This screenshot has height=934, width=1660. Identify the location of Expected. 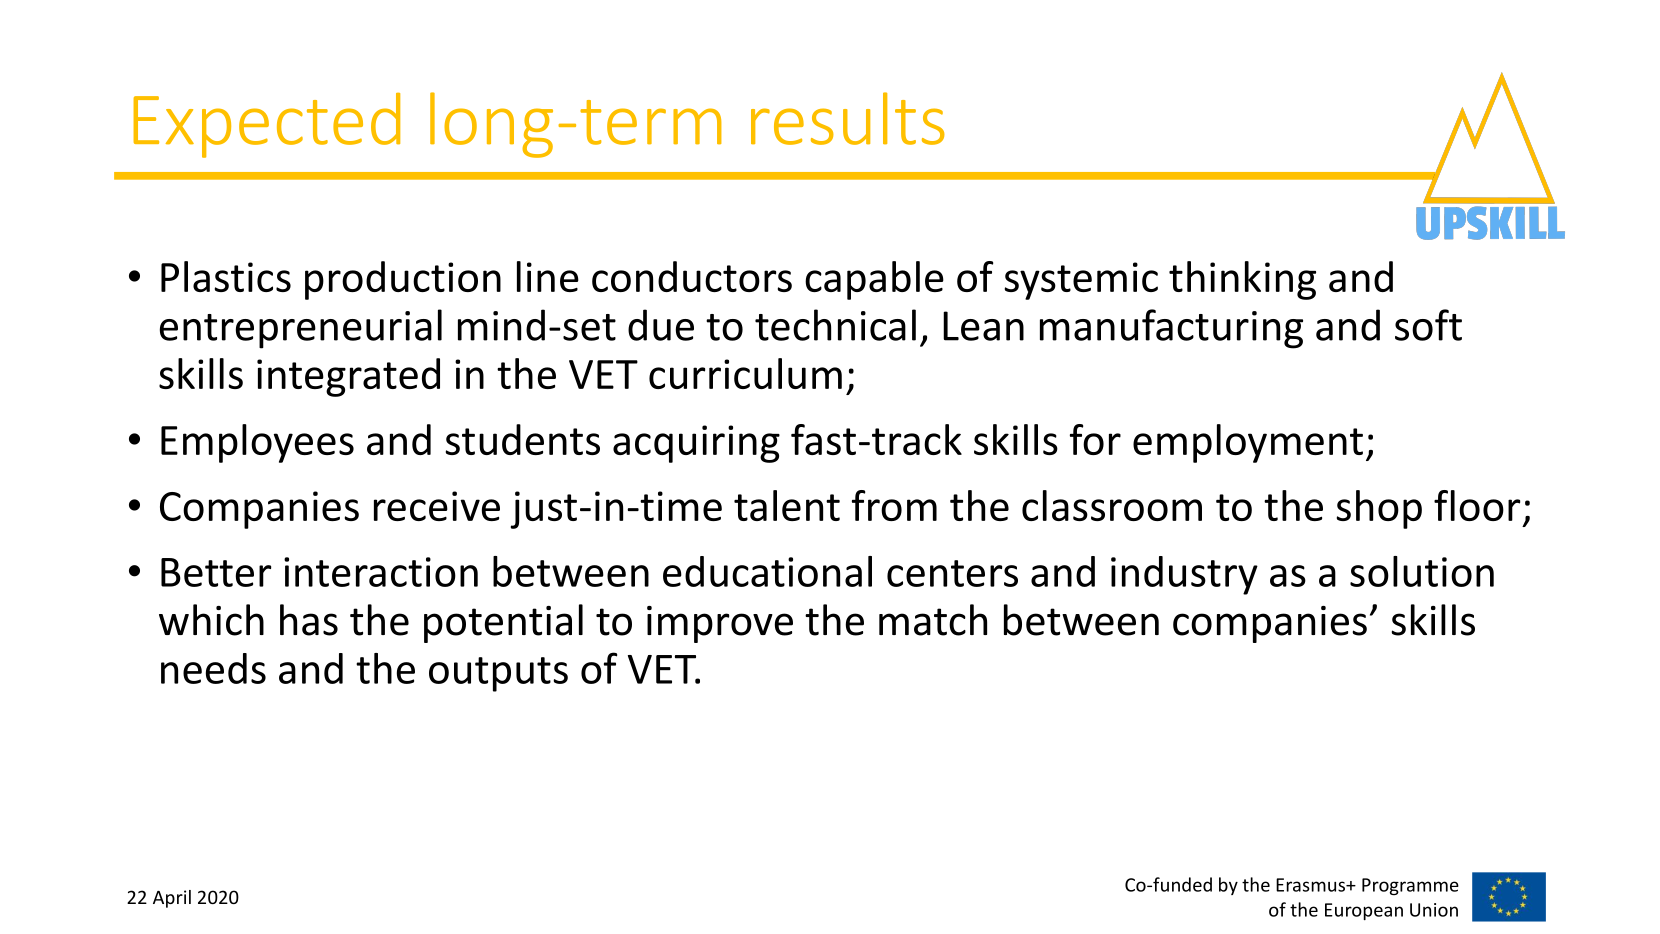
(266, 125).
